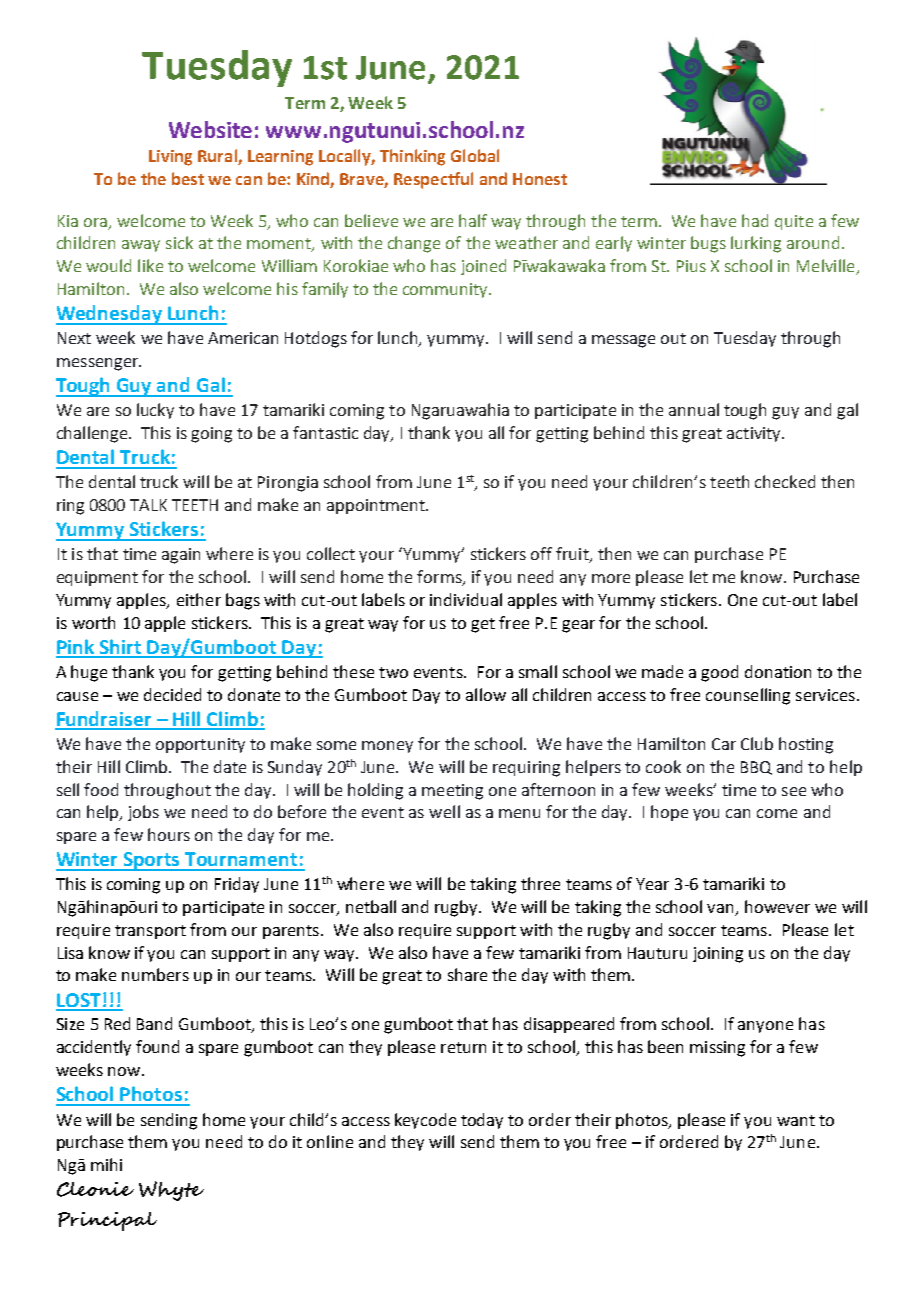 Image resolution: width=924 pixels, height=1308 pixels. Describe the element at coordinates (170, 158) in the screenshot. I see `Living` at that location.
